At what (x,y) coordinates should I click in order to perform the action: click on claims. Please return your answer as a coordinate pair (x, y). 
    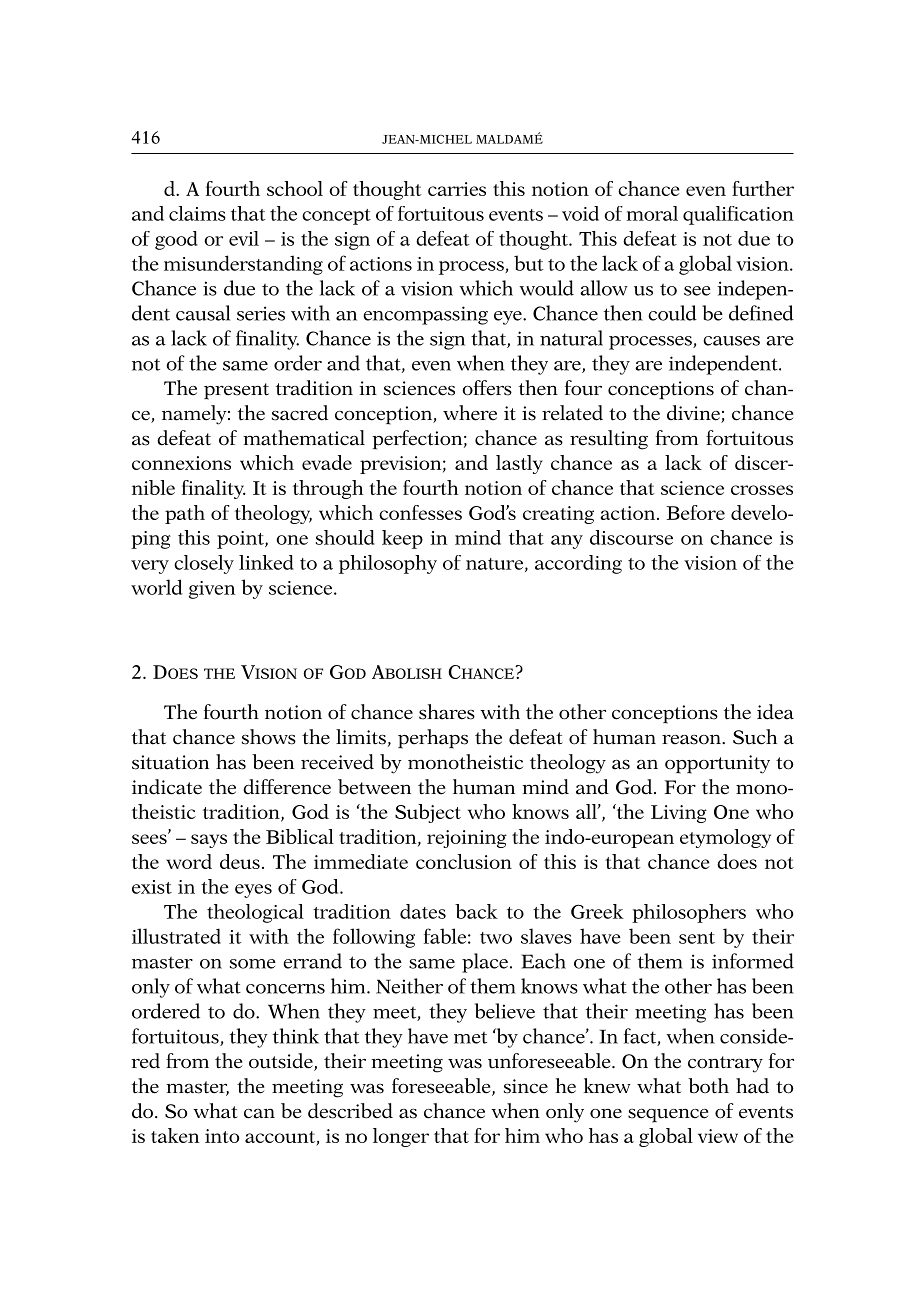
    Looking at the image, I should click on (197, 213).
